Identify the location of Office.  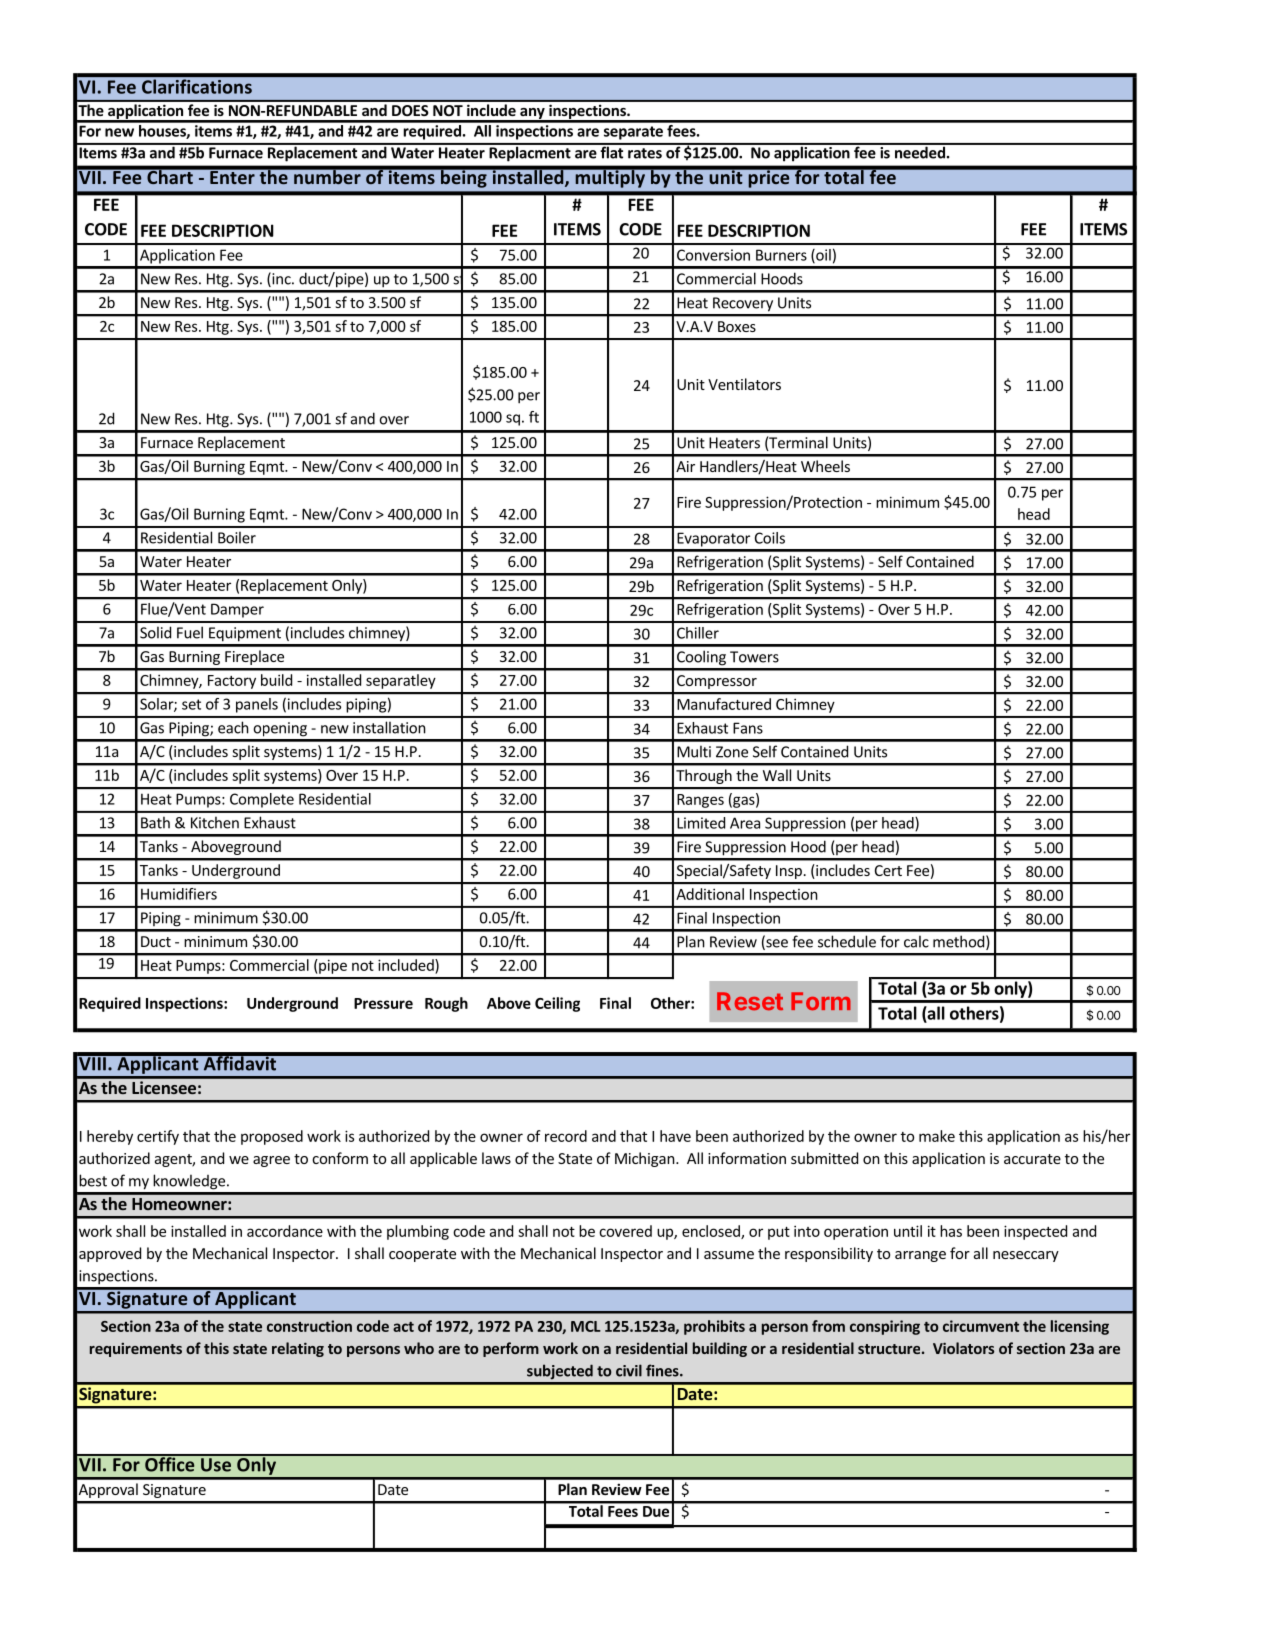
(170, 1463).
